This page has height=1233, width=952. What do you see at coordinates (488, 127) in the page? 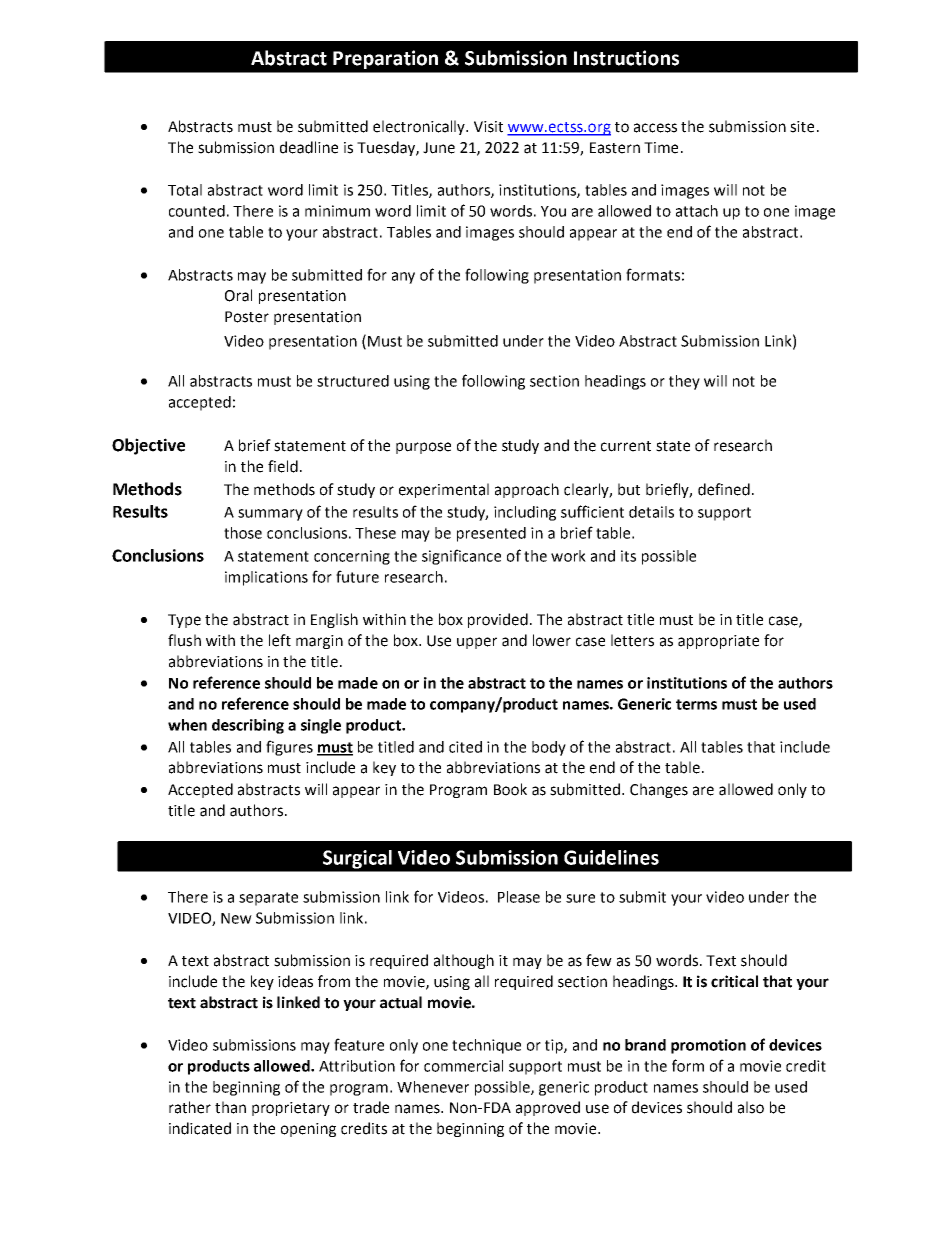
I see `Visit` at bounding box center [488, 127].
